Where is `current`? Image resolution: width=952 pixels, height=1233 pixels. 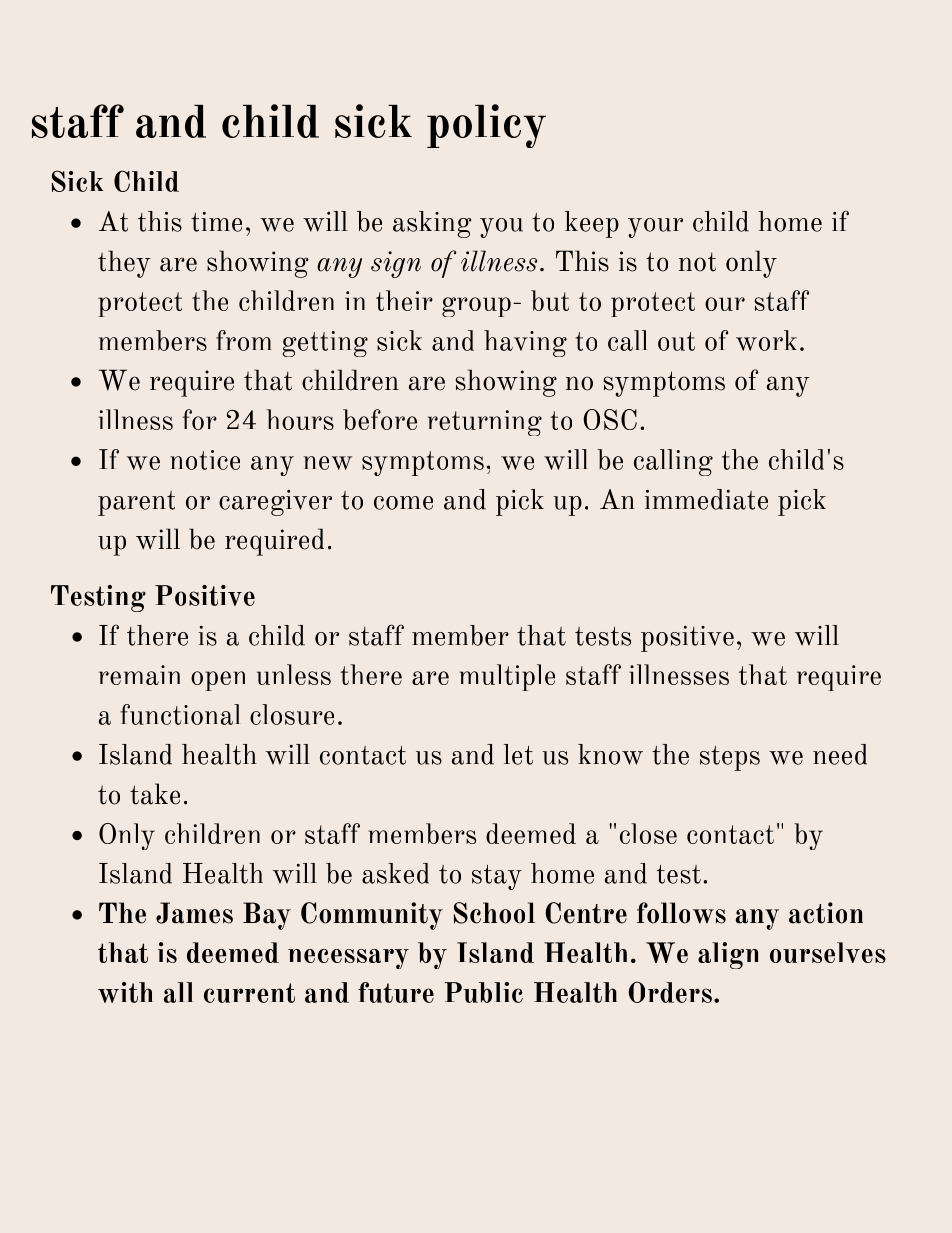 current is located at coordinates (249, 993).
